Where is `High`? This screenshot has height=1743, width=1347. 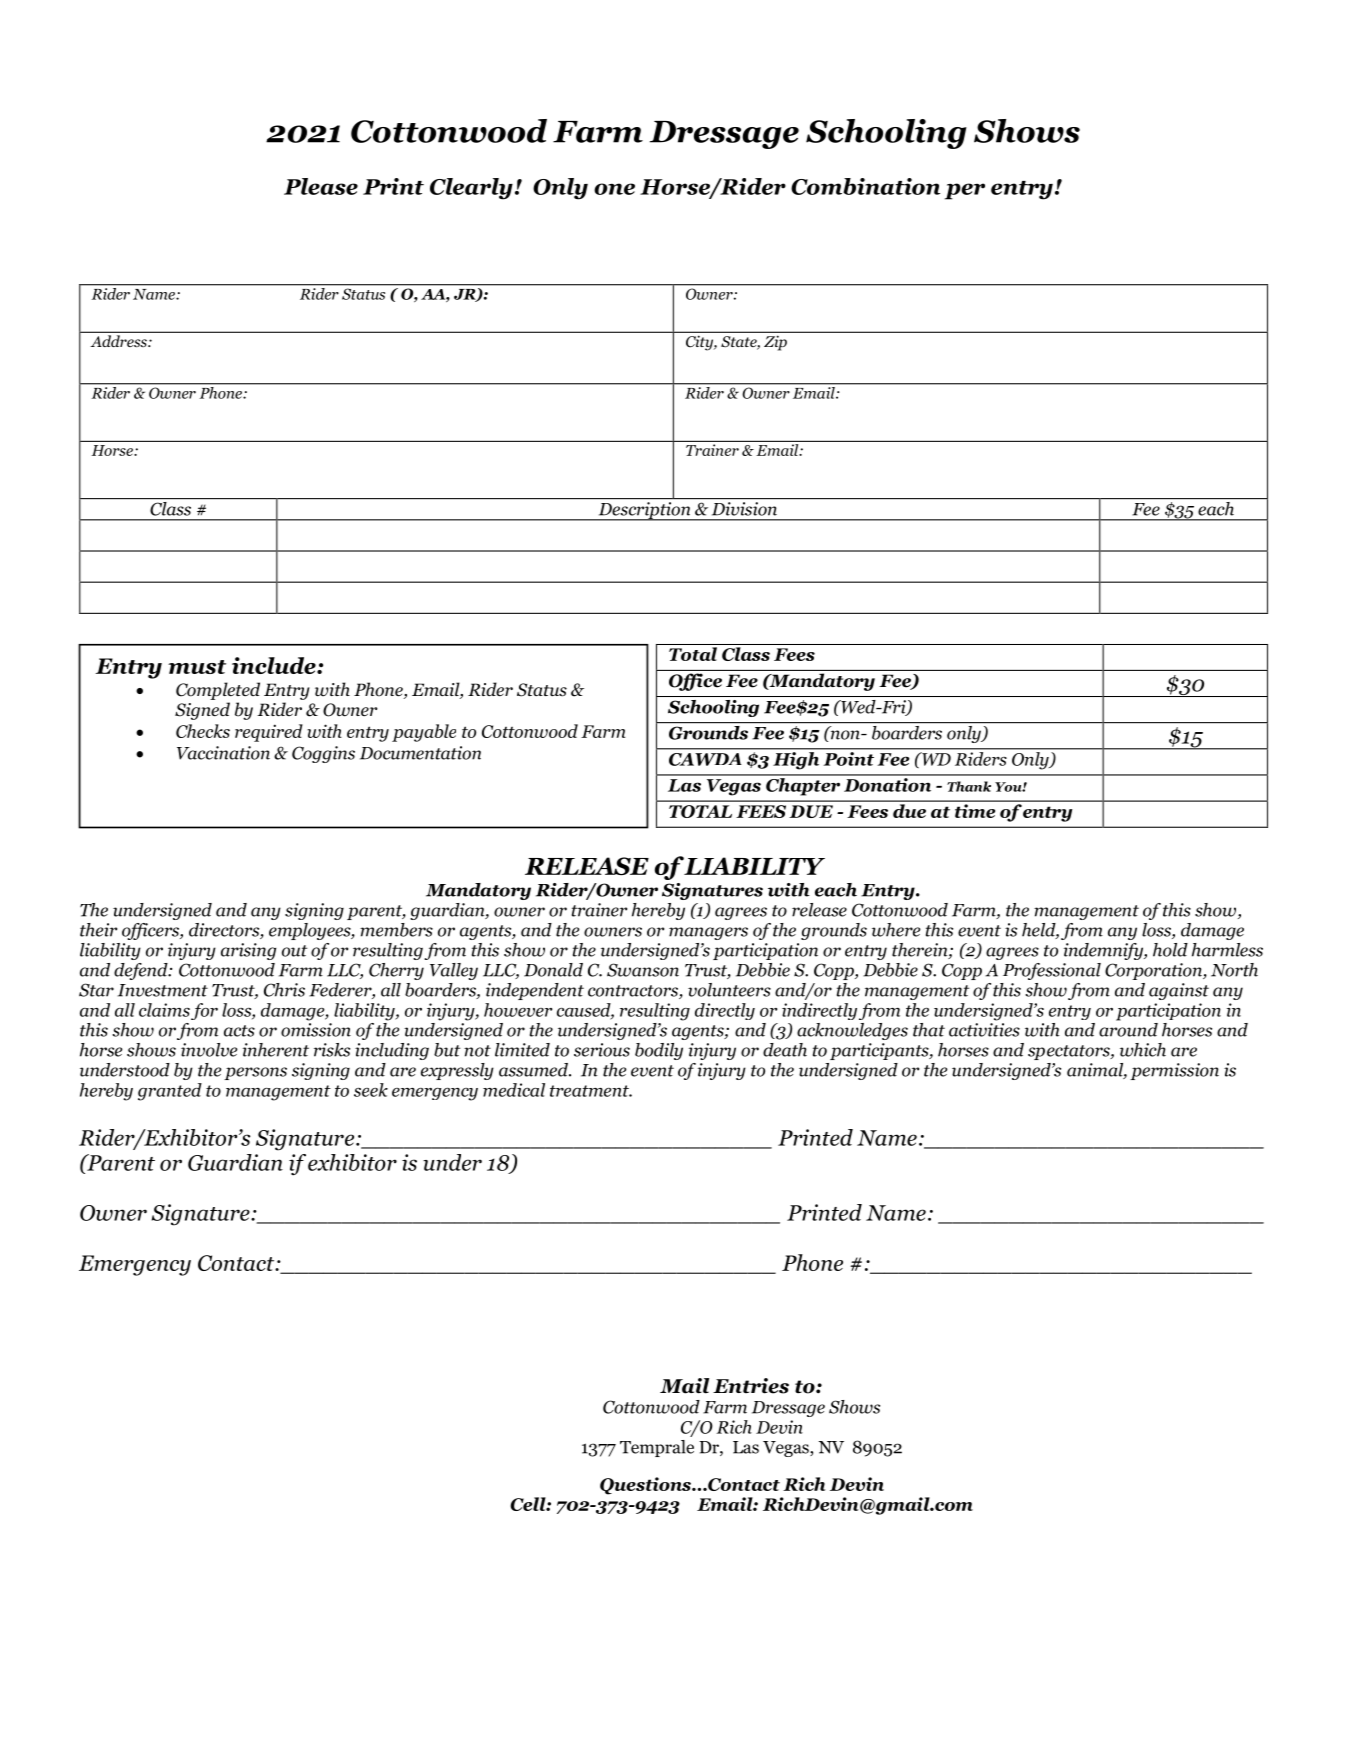
High is located at coordinates (796, 760).
